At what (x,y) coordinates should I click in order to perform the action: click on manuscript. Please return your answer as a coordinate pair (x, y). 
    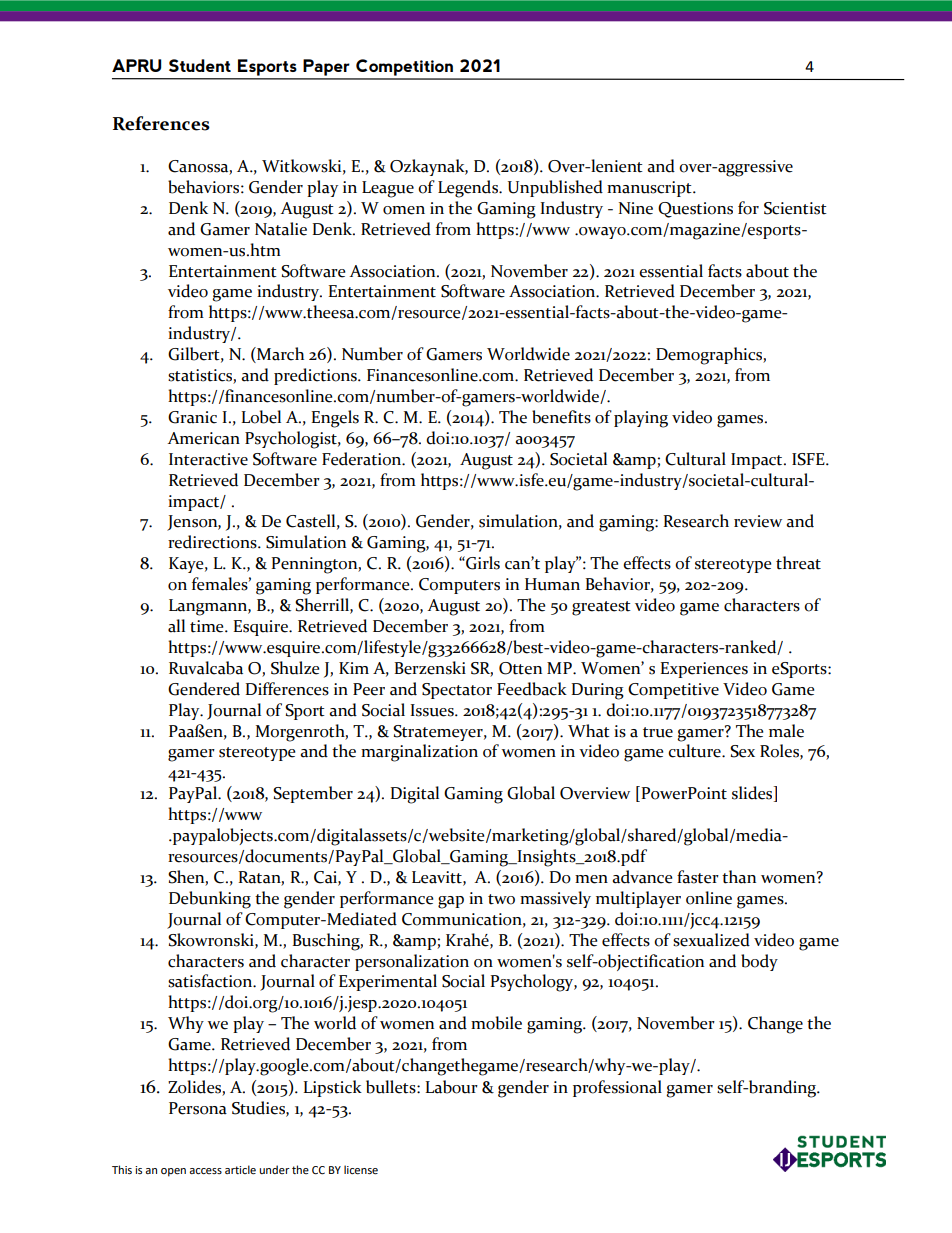
    Looking at the image, I should click on (650, 189).
